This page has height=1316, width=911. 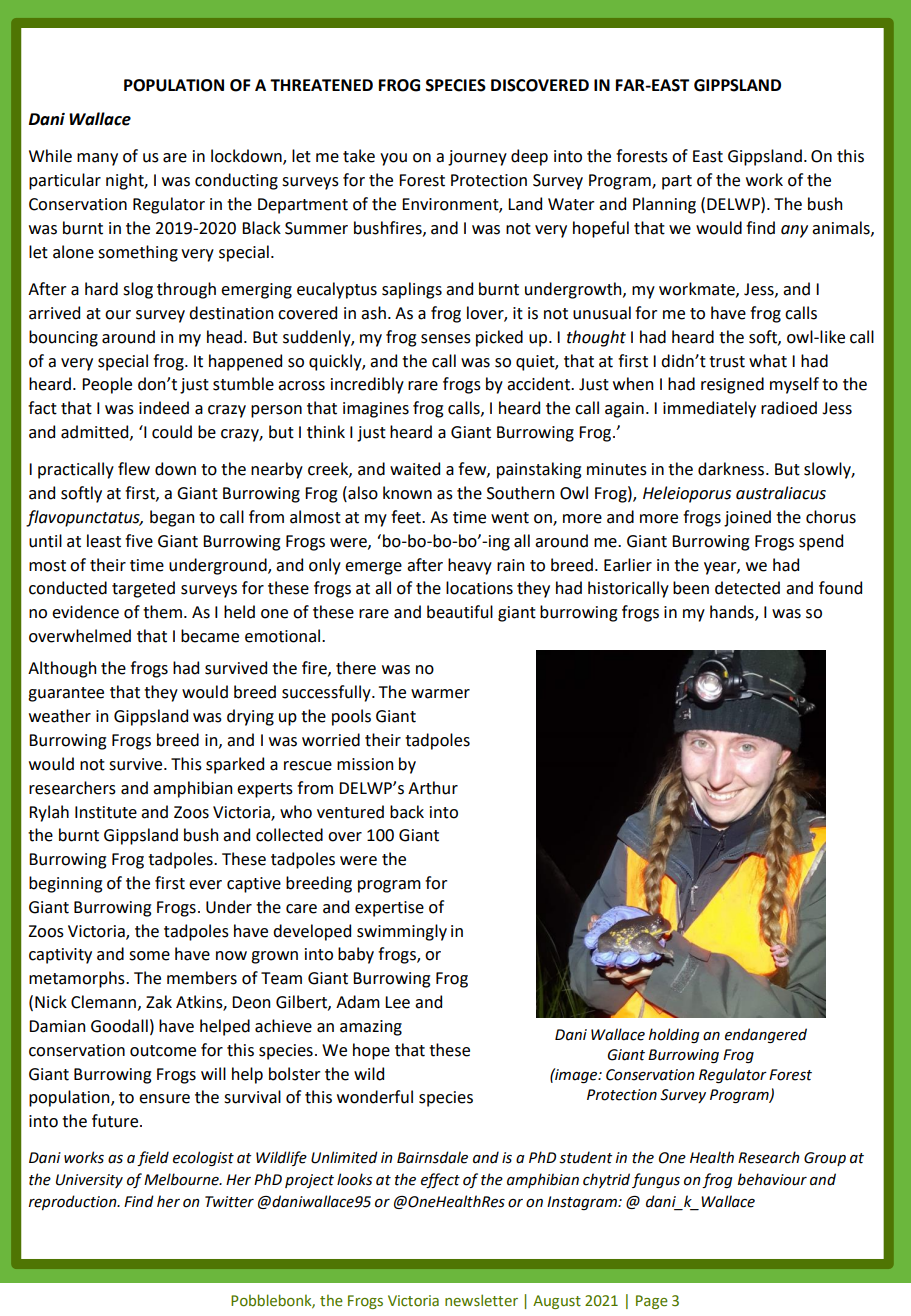 I want to click on senses, so click(x=446, y=339).
